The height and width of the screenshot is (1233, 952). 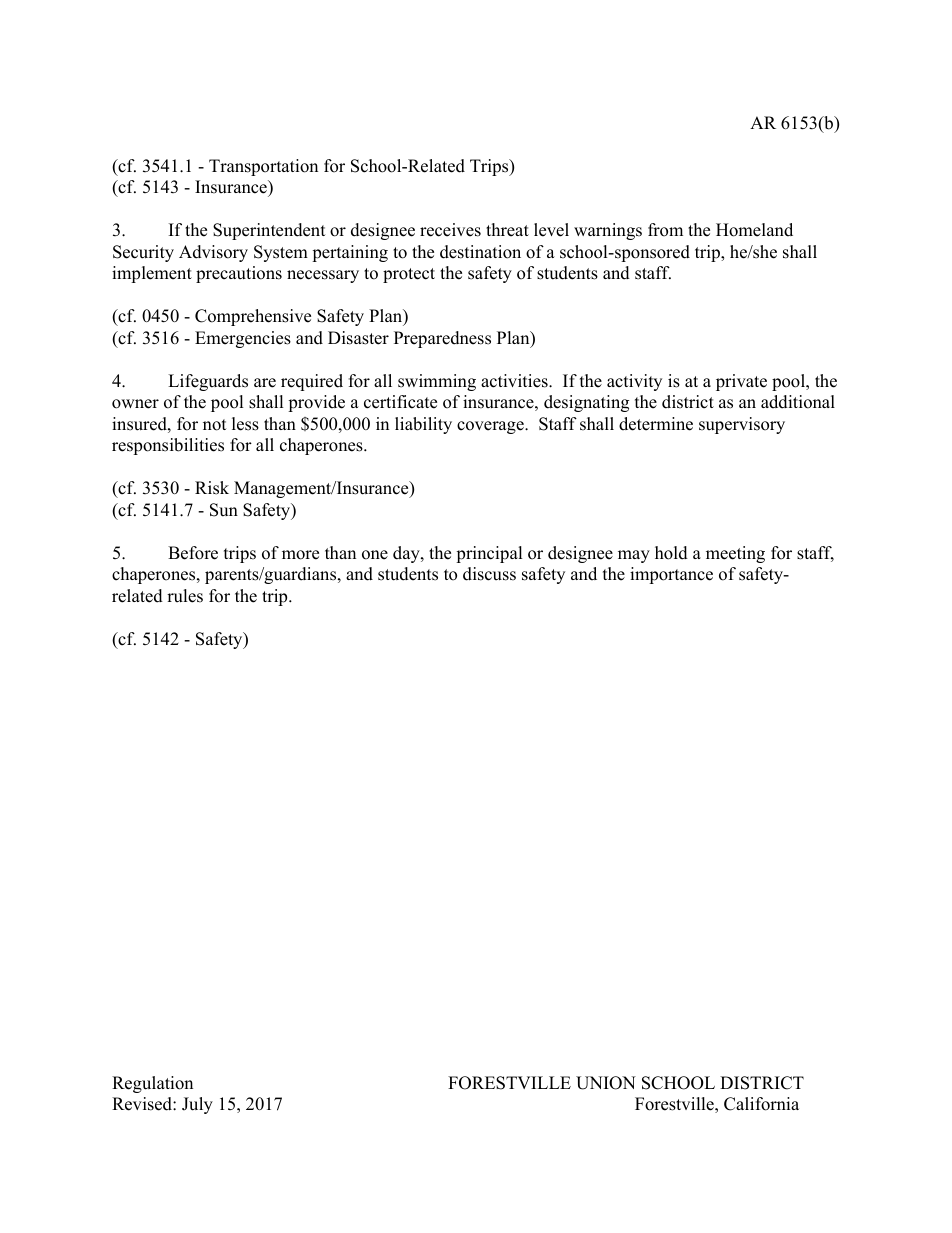 What do you see at coordinates (735, 554) in the screenshot?
I see `meeting` at bounding box center [735, 554].
